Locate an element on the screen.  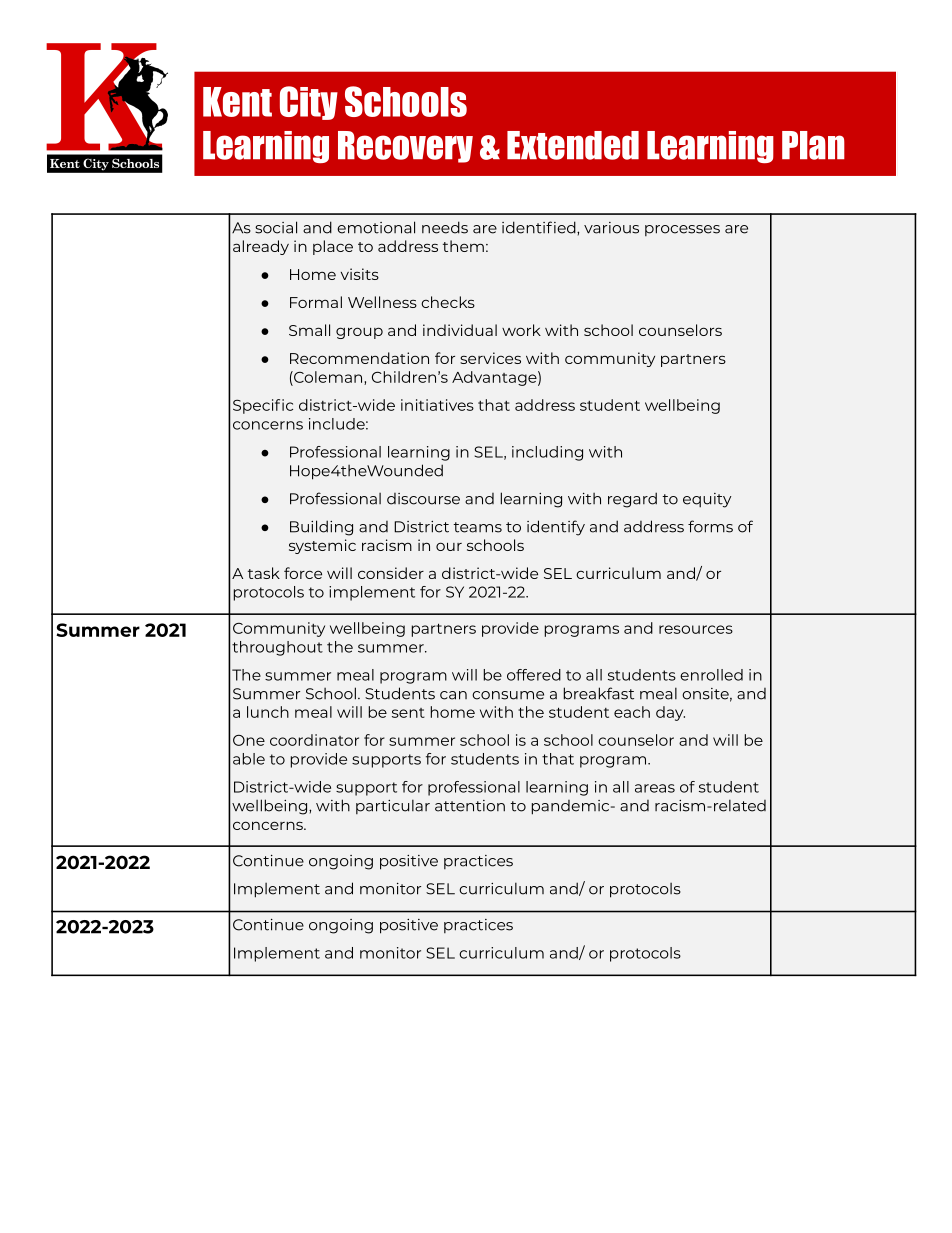
resources is located at coordinates (696, 629).
